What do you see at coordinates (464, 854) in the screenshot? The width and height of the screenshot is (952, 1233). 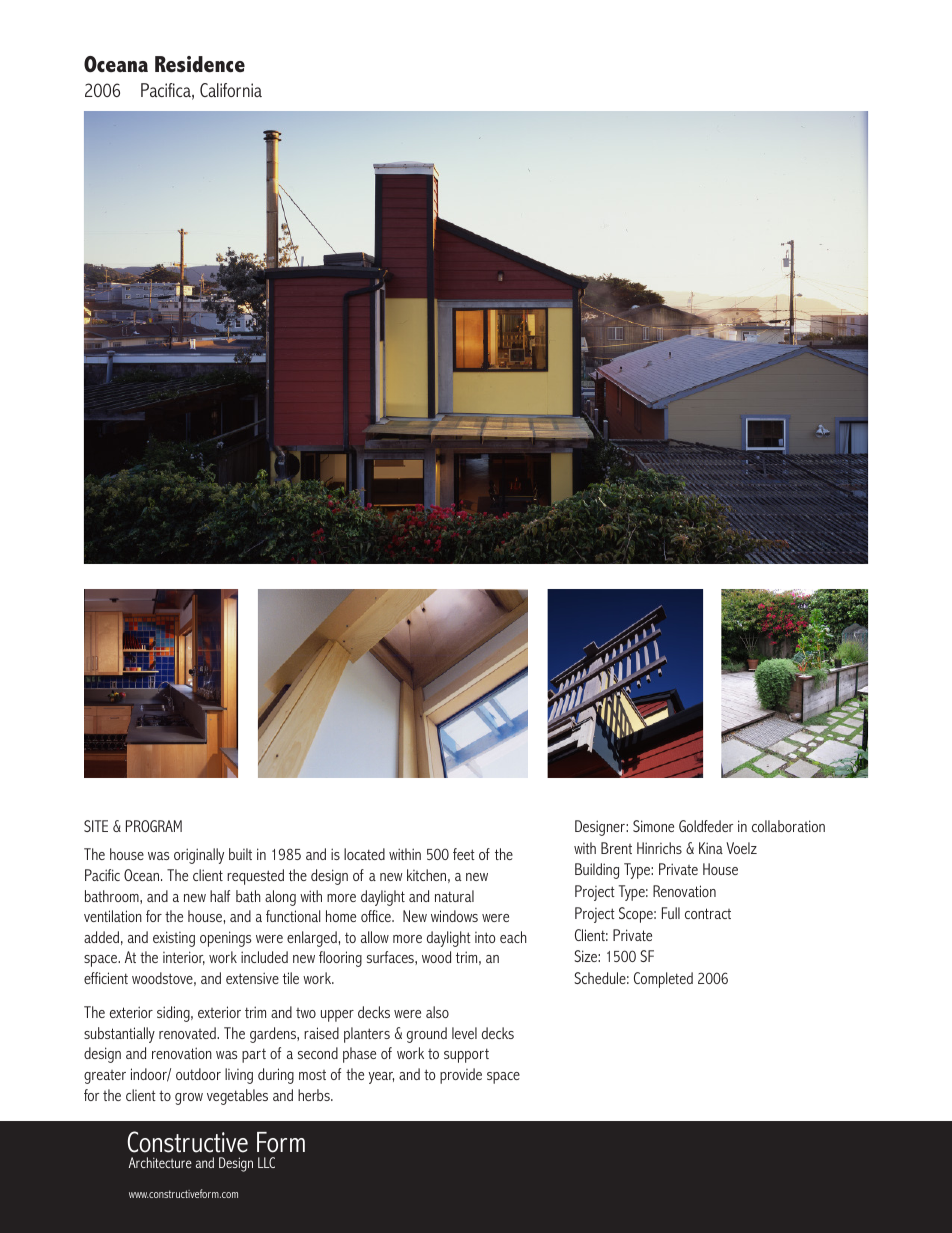 I see `feet` at bounding box center [464, 854].
